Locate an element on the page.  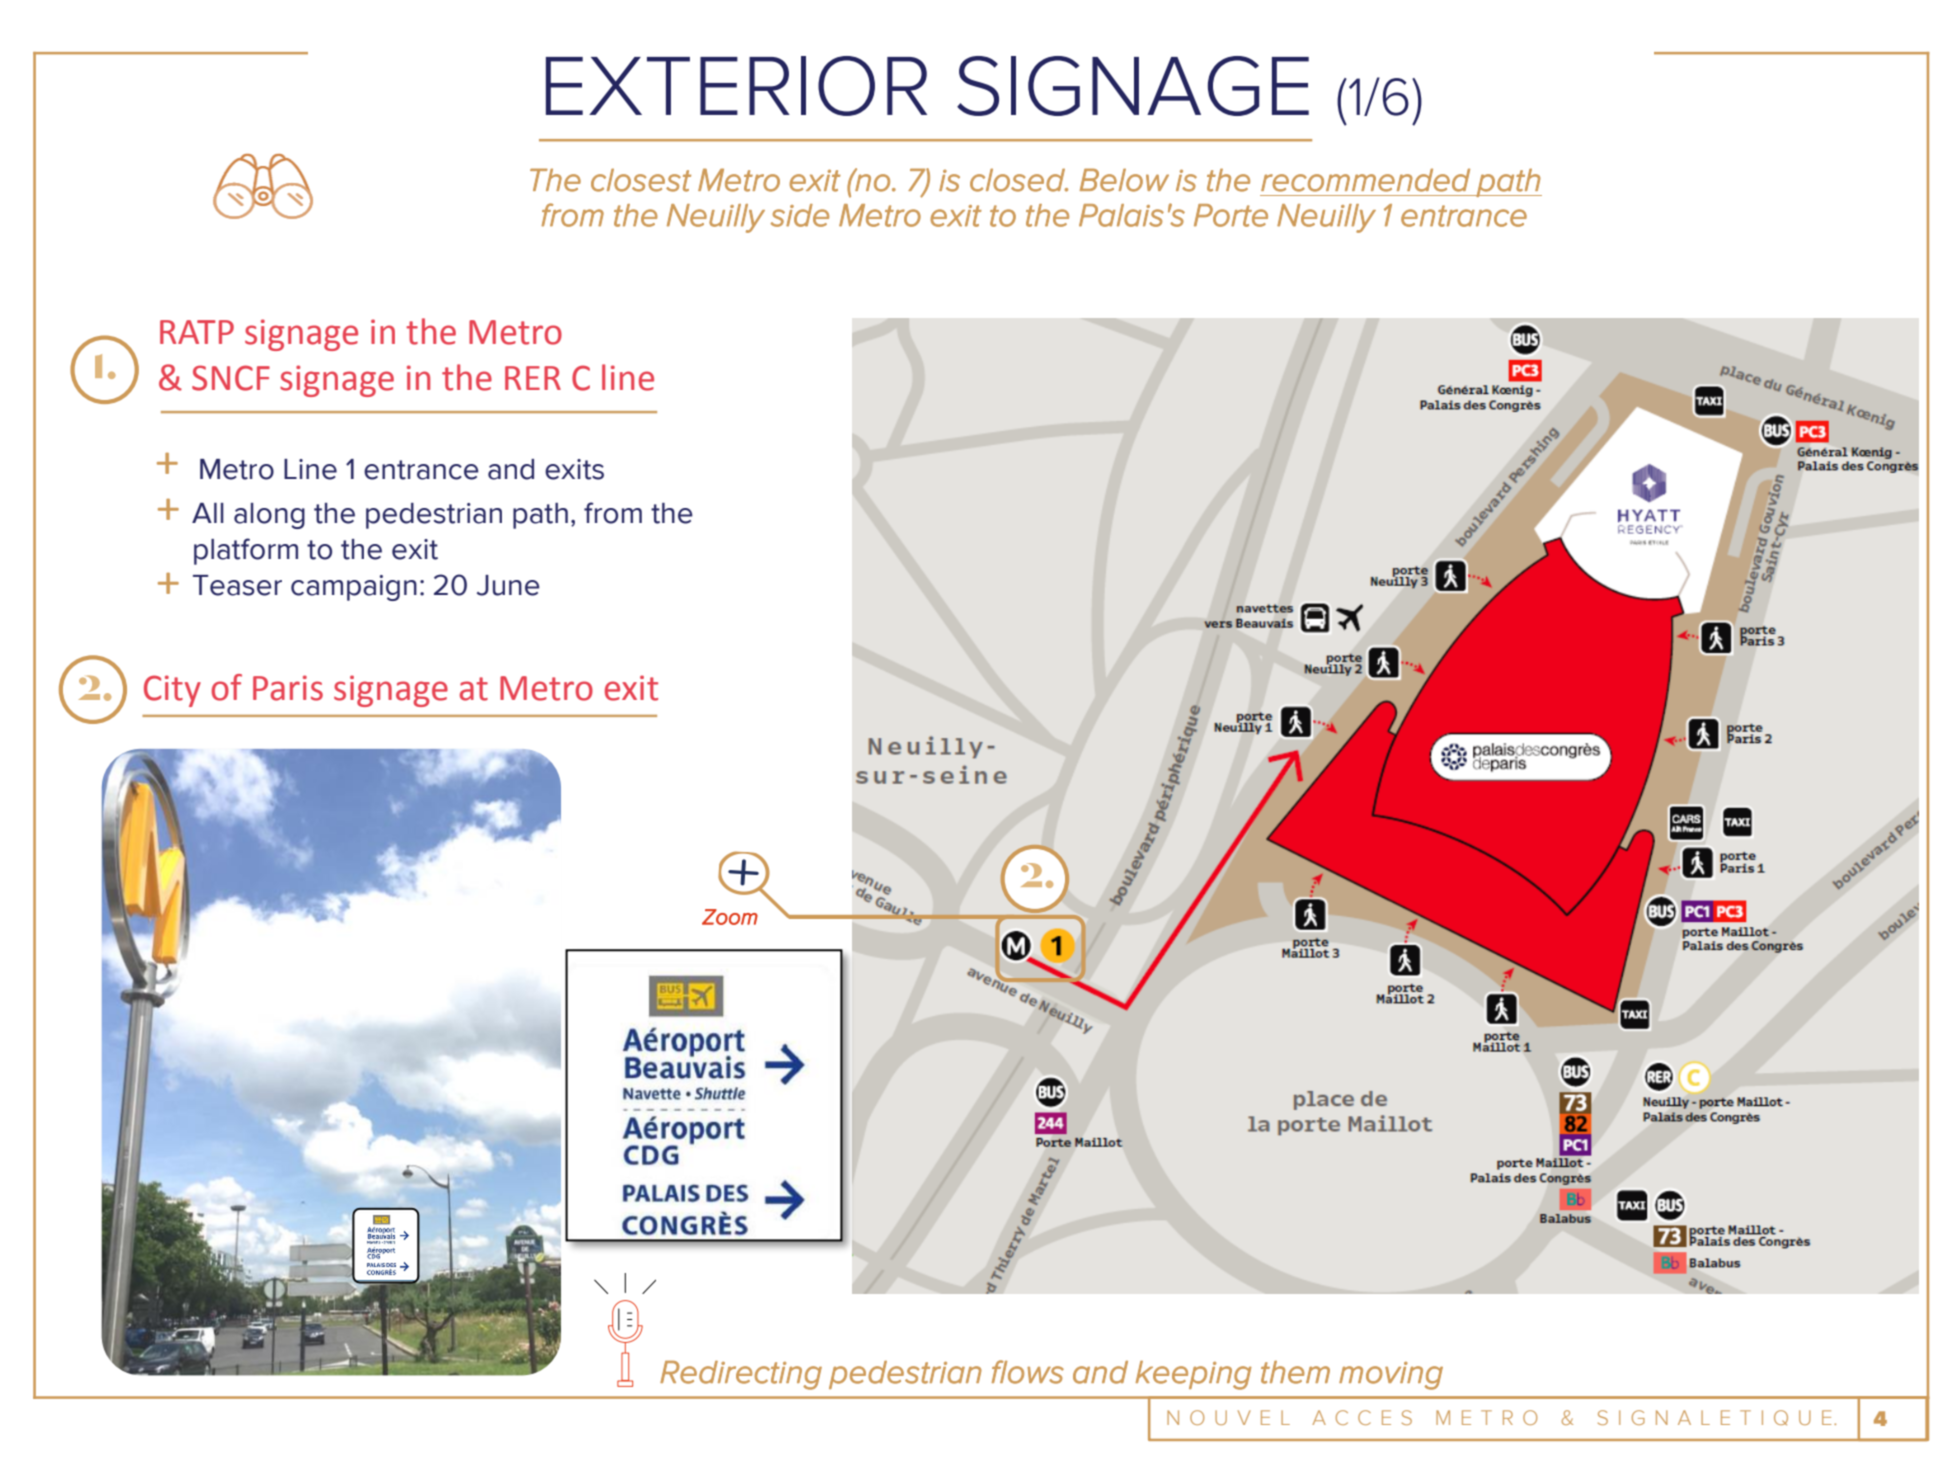
keeping is located at coordinates (1193, 1375).
